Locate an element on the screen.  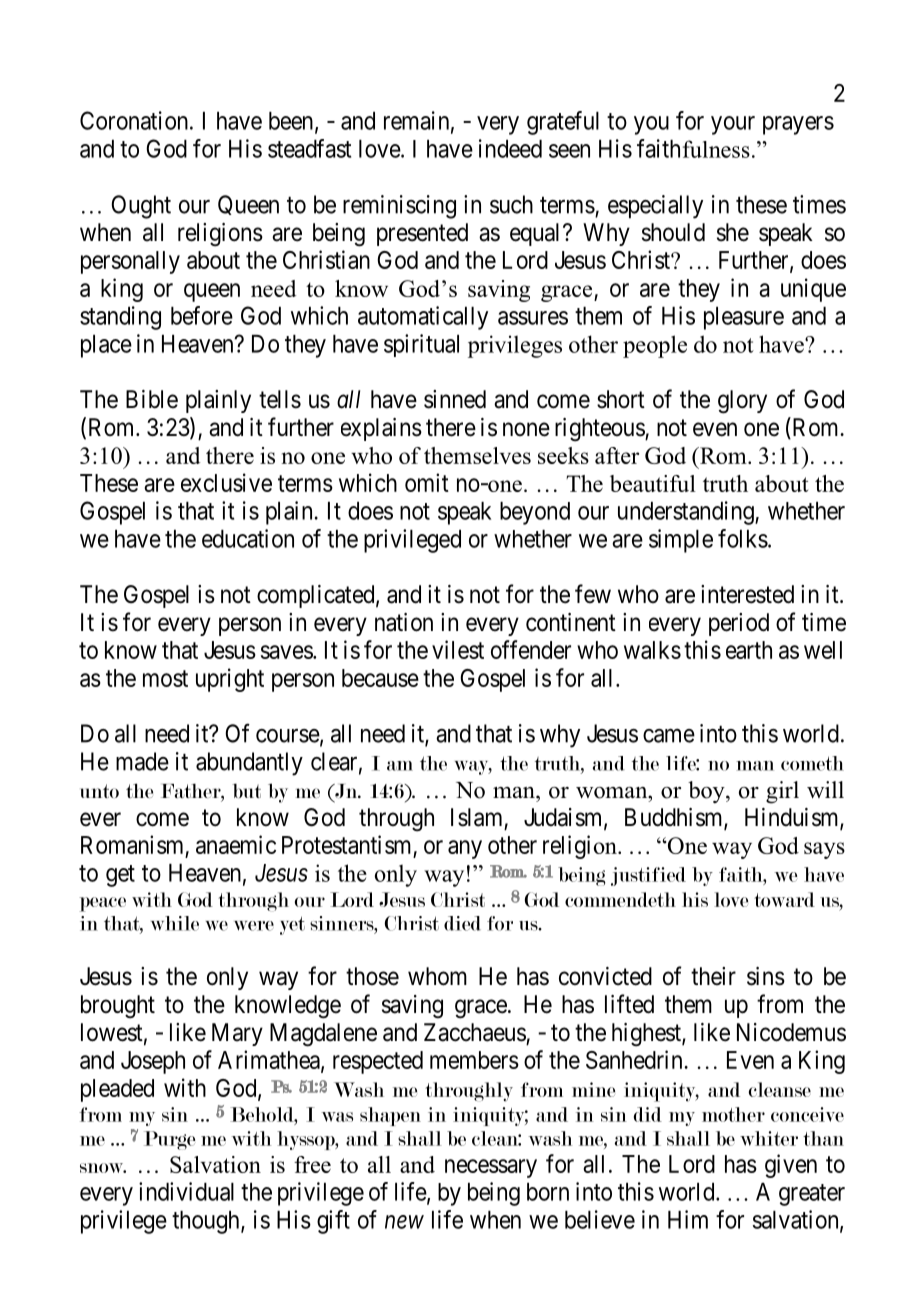
been is located at coordinates (291, 121).
